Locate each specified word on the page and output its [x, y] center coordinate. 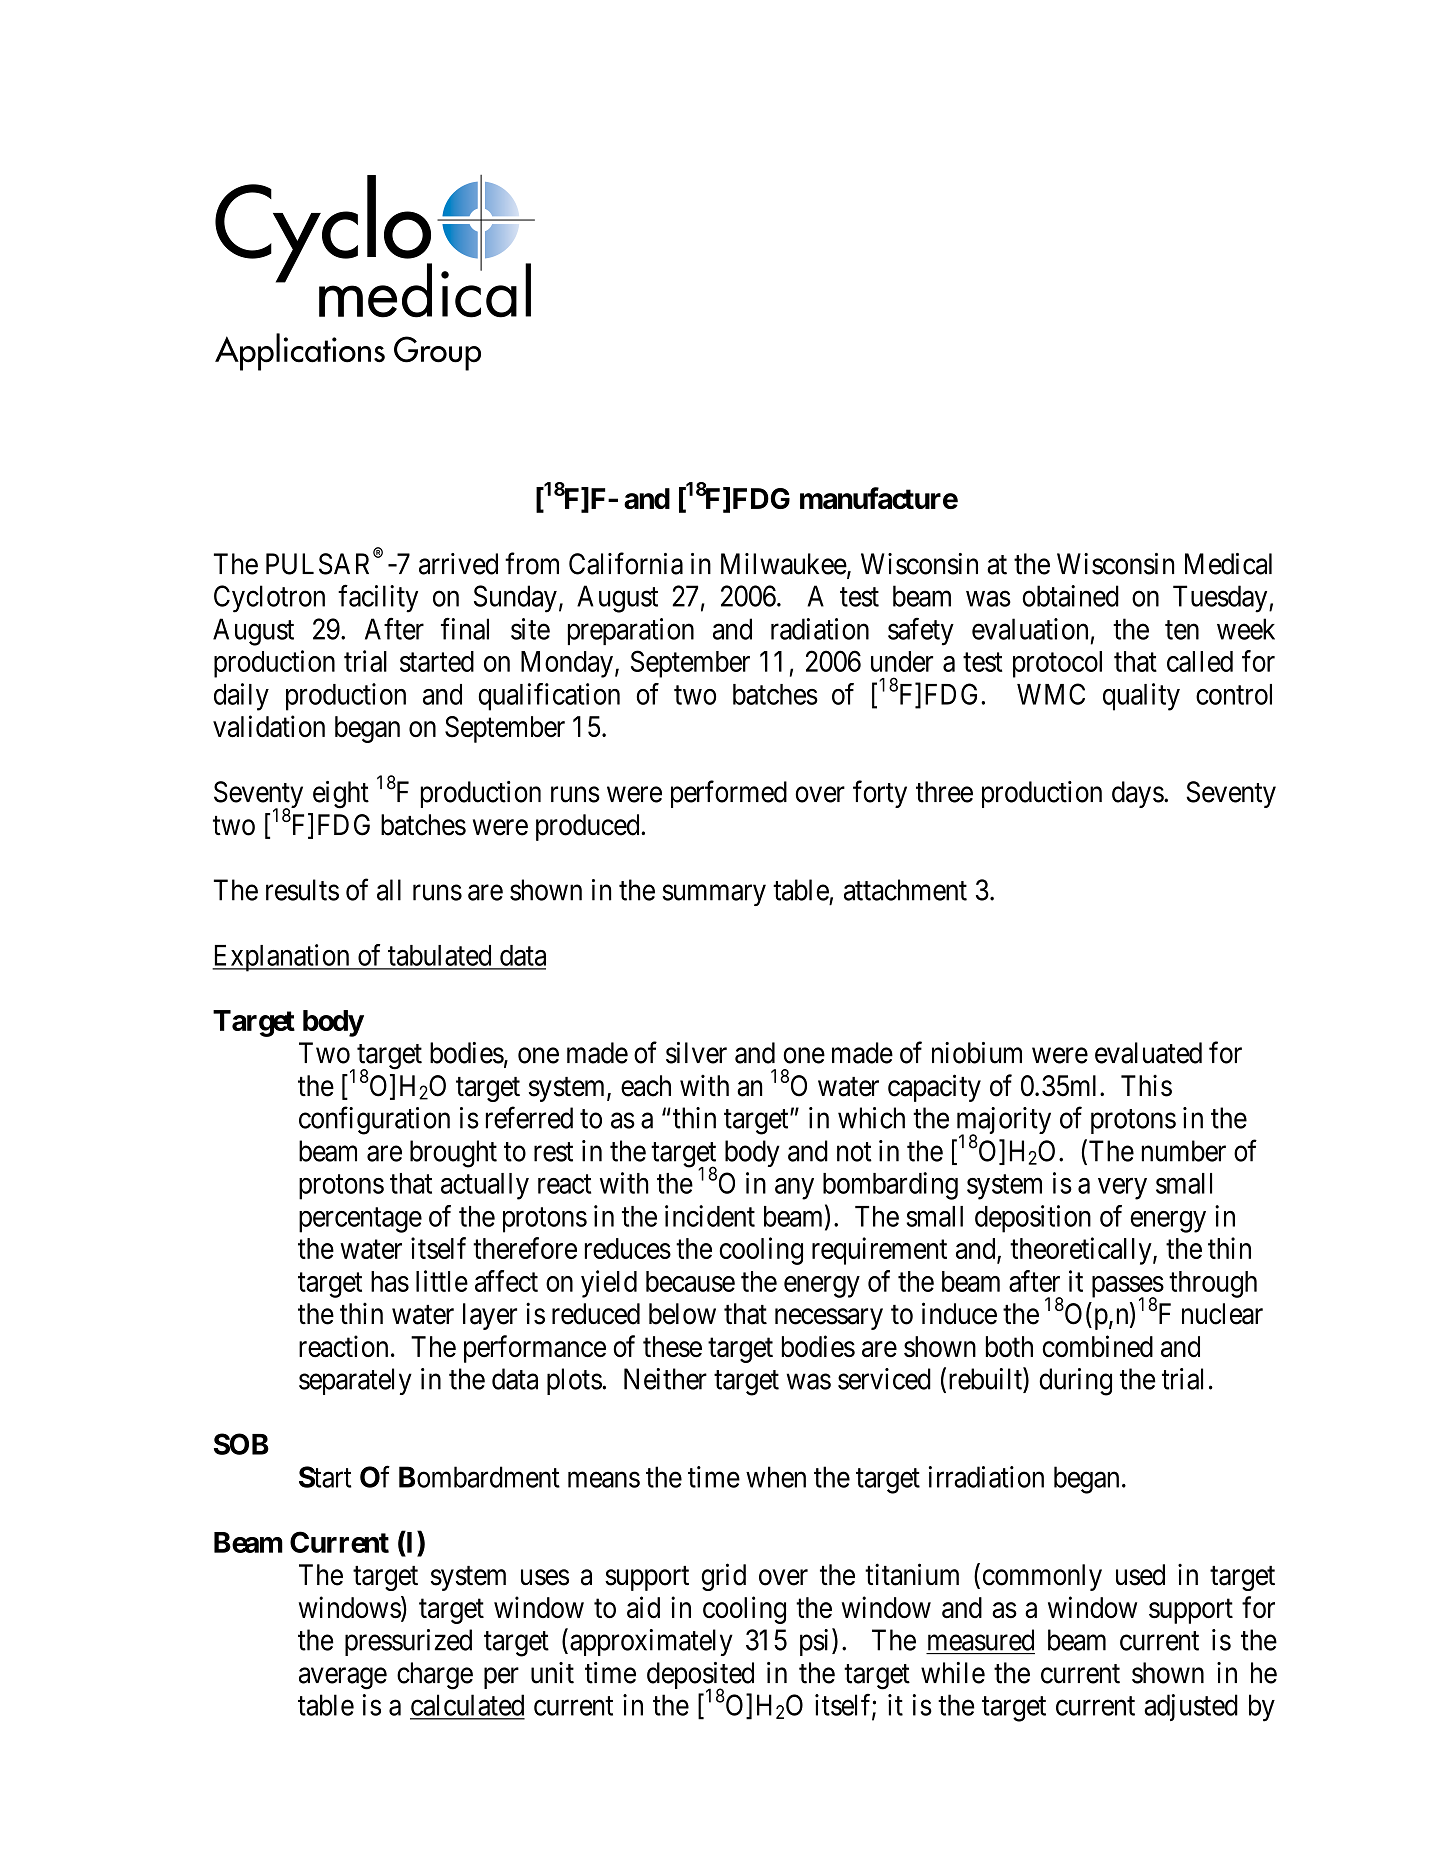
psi [816, 1642]
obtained [1070, 596]
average [343, 1679]
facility [378, 599]
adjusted [1191, 1707]
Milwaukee [784, 564]
